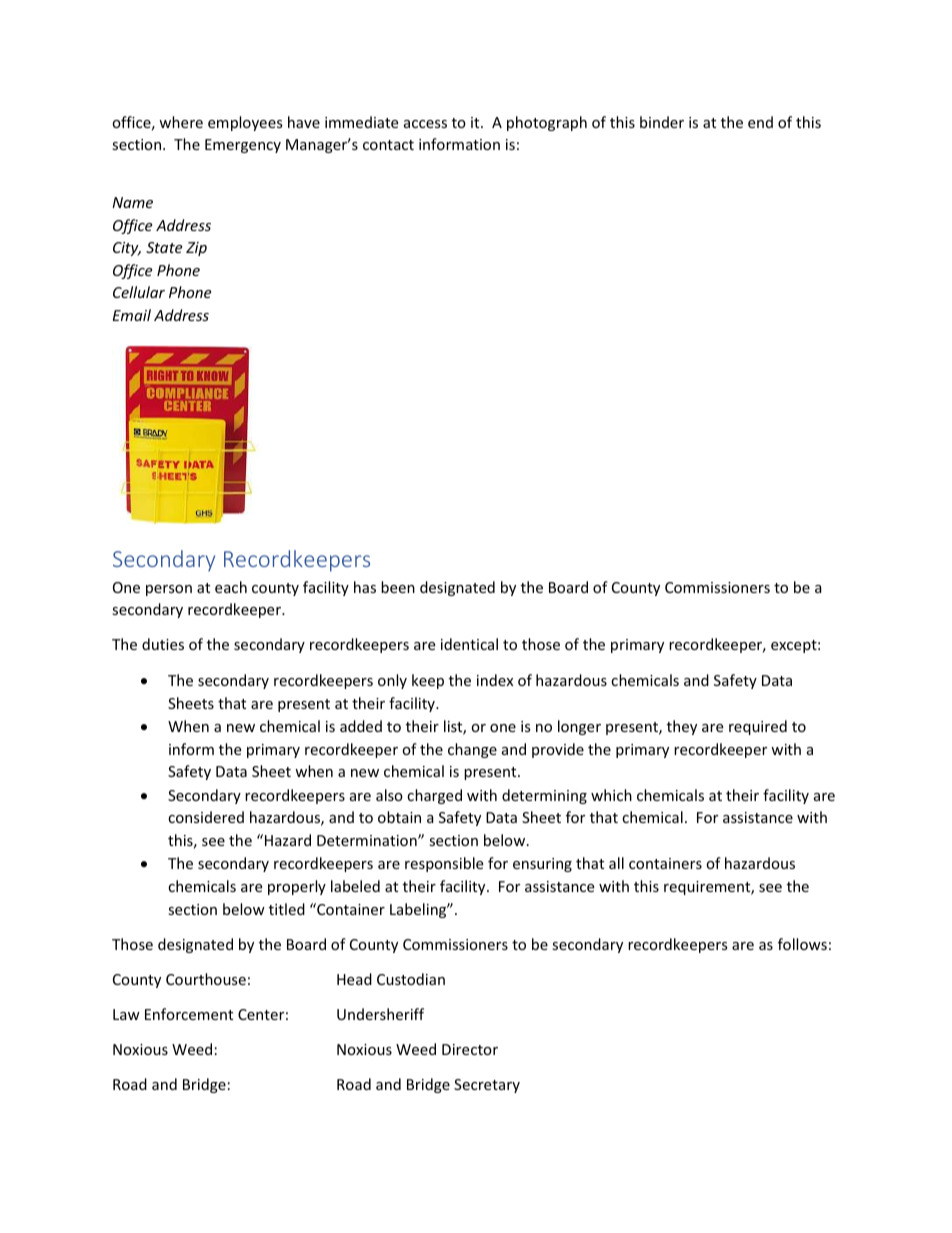  Describe the element at coordinates (189, 1014) in the screenshot. I see `Enforcement` at that location.
